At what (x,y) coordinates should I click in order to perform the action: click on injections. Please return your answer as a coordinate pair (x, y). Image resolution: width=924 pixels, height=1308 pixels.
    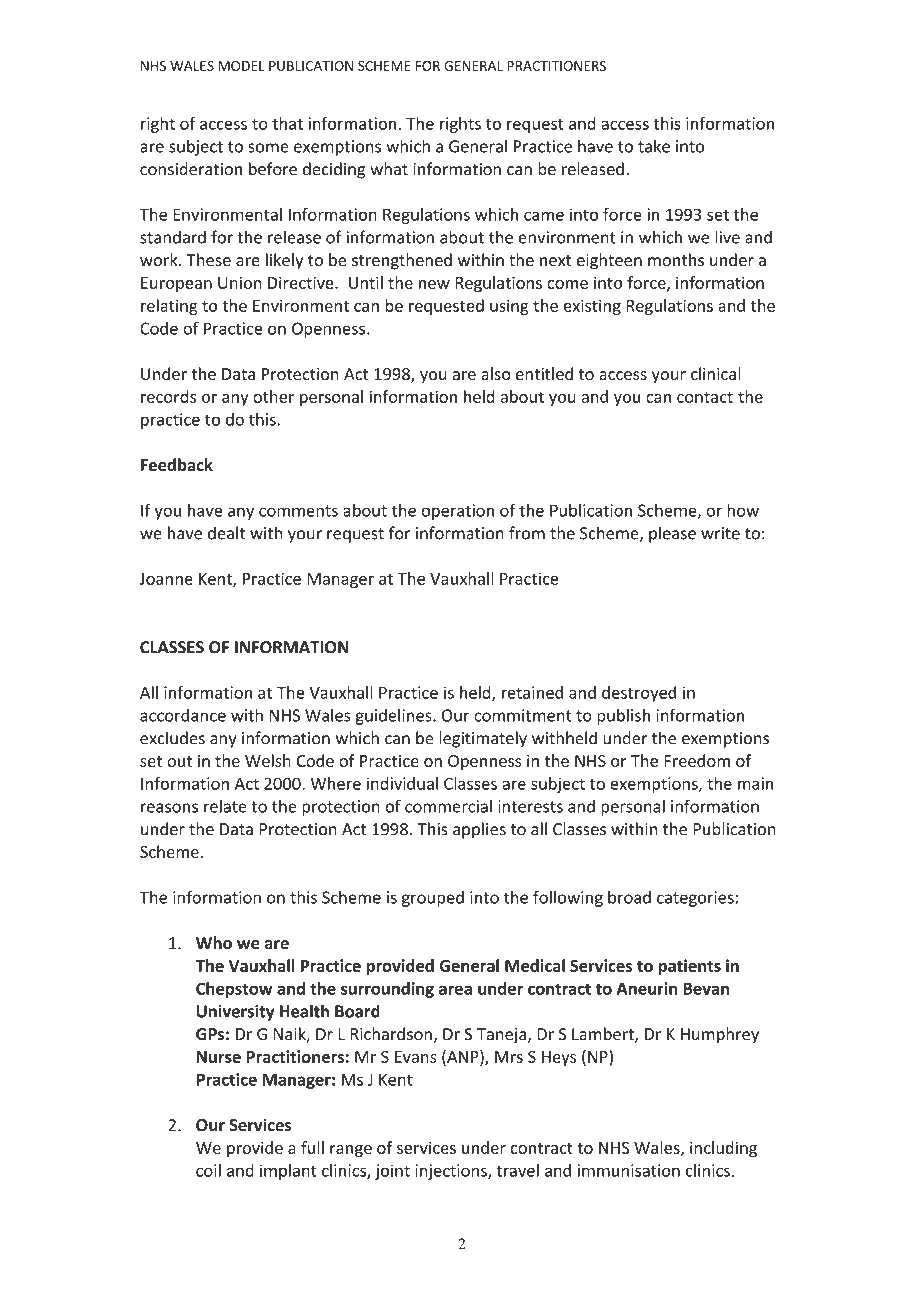
    Looking at the image, I should click on (452, 1172).
